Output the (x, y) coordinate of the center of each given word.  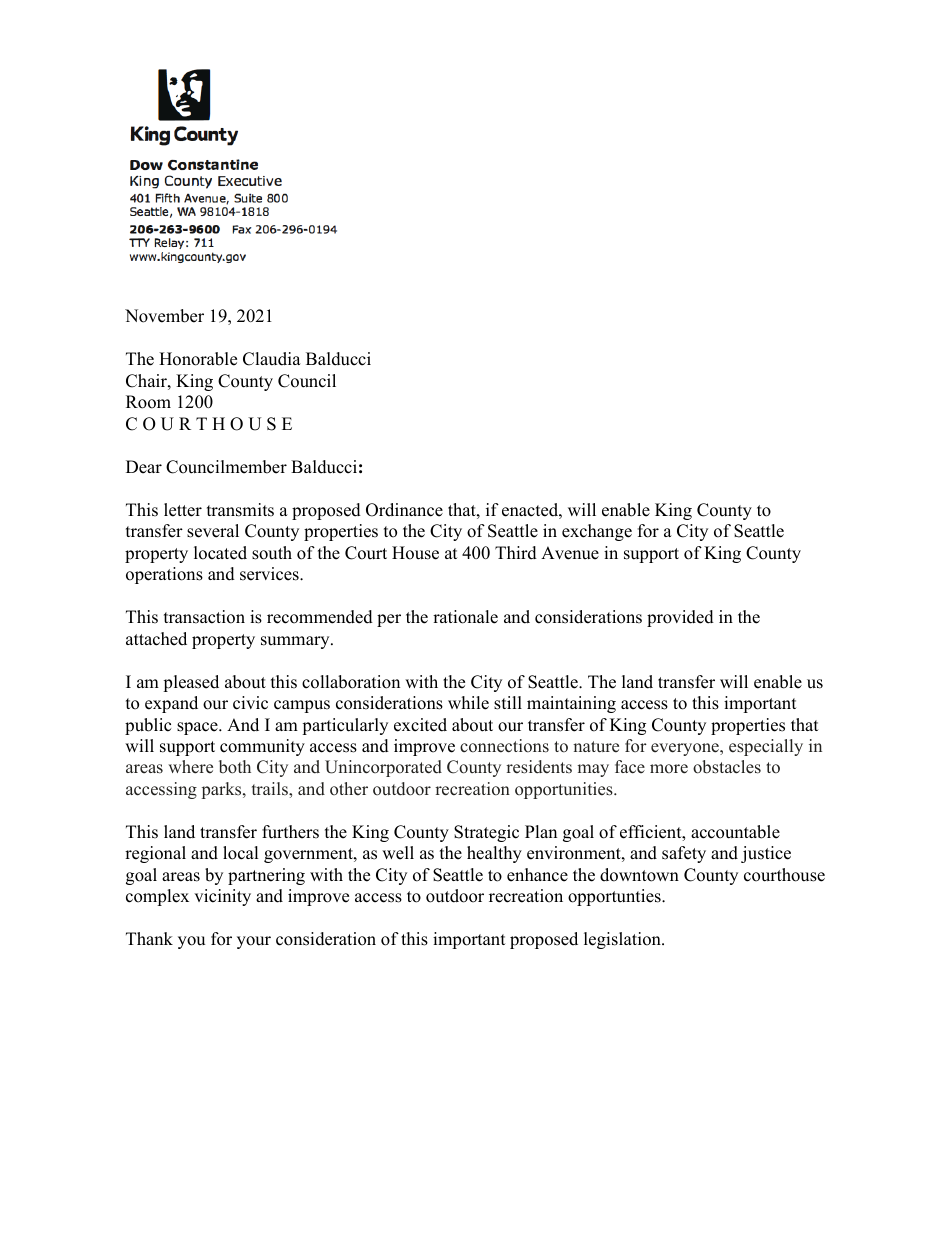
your (254, 942)
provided (680, 618)
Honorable (198, 359)
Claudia (272, 359)
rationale (465, 617)
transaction (204, 617)
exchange (597, 532)
